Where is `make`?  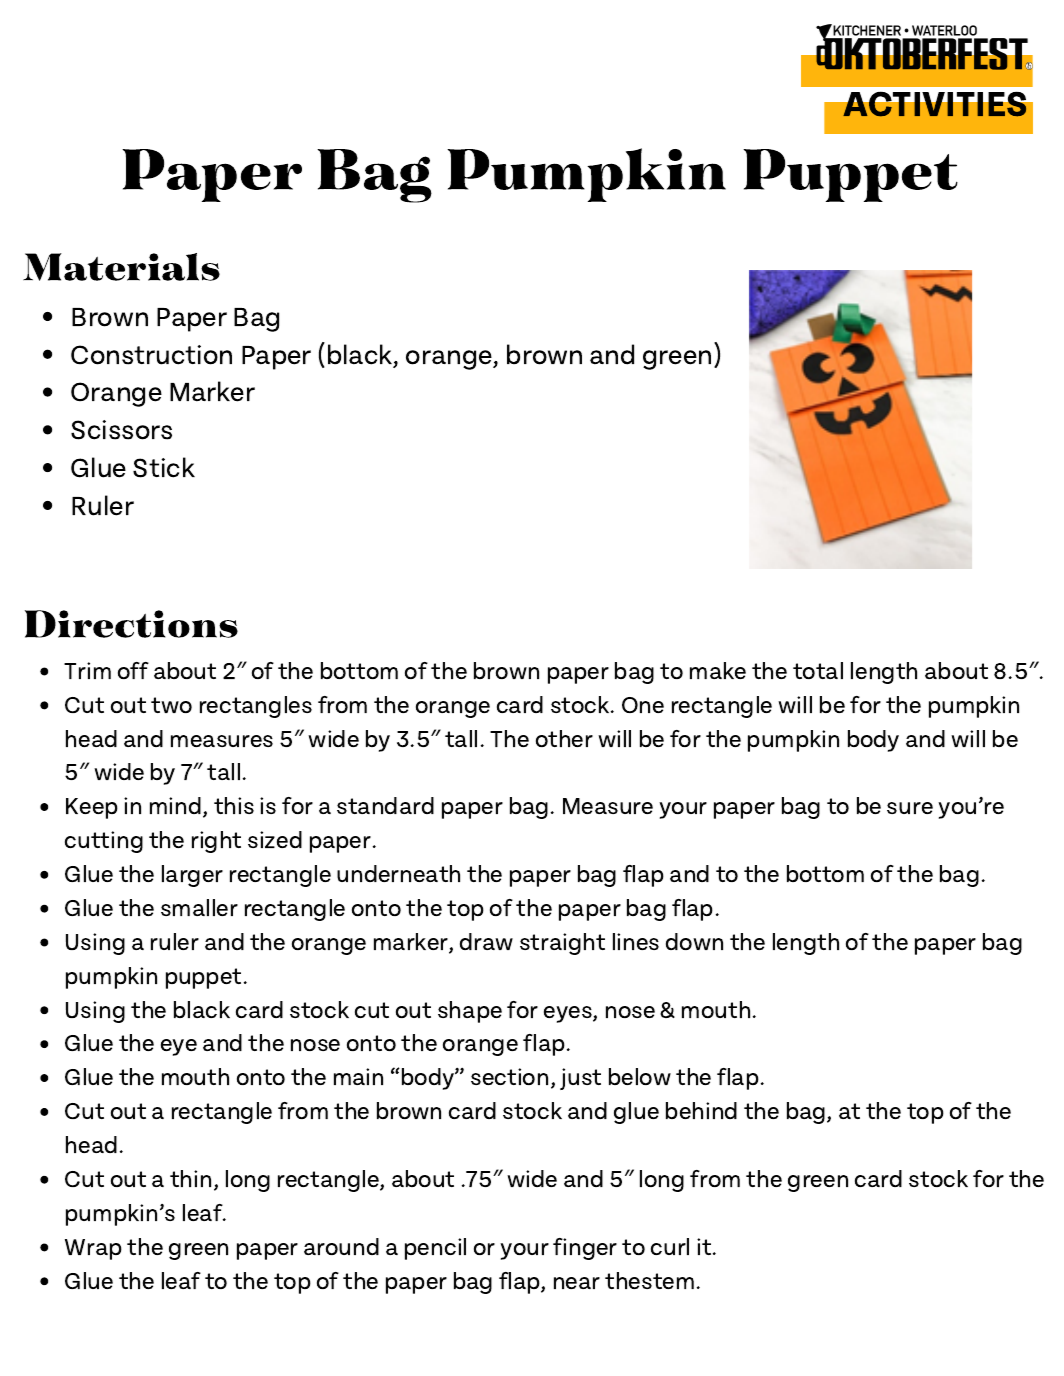
make is located at coordinates (718, 670).
